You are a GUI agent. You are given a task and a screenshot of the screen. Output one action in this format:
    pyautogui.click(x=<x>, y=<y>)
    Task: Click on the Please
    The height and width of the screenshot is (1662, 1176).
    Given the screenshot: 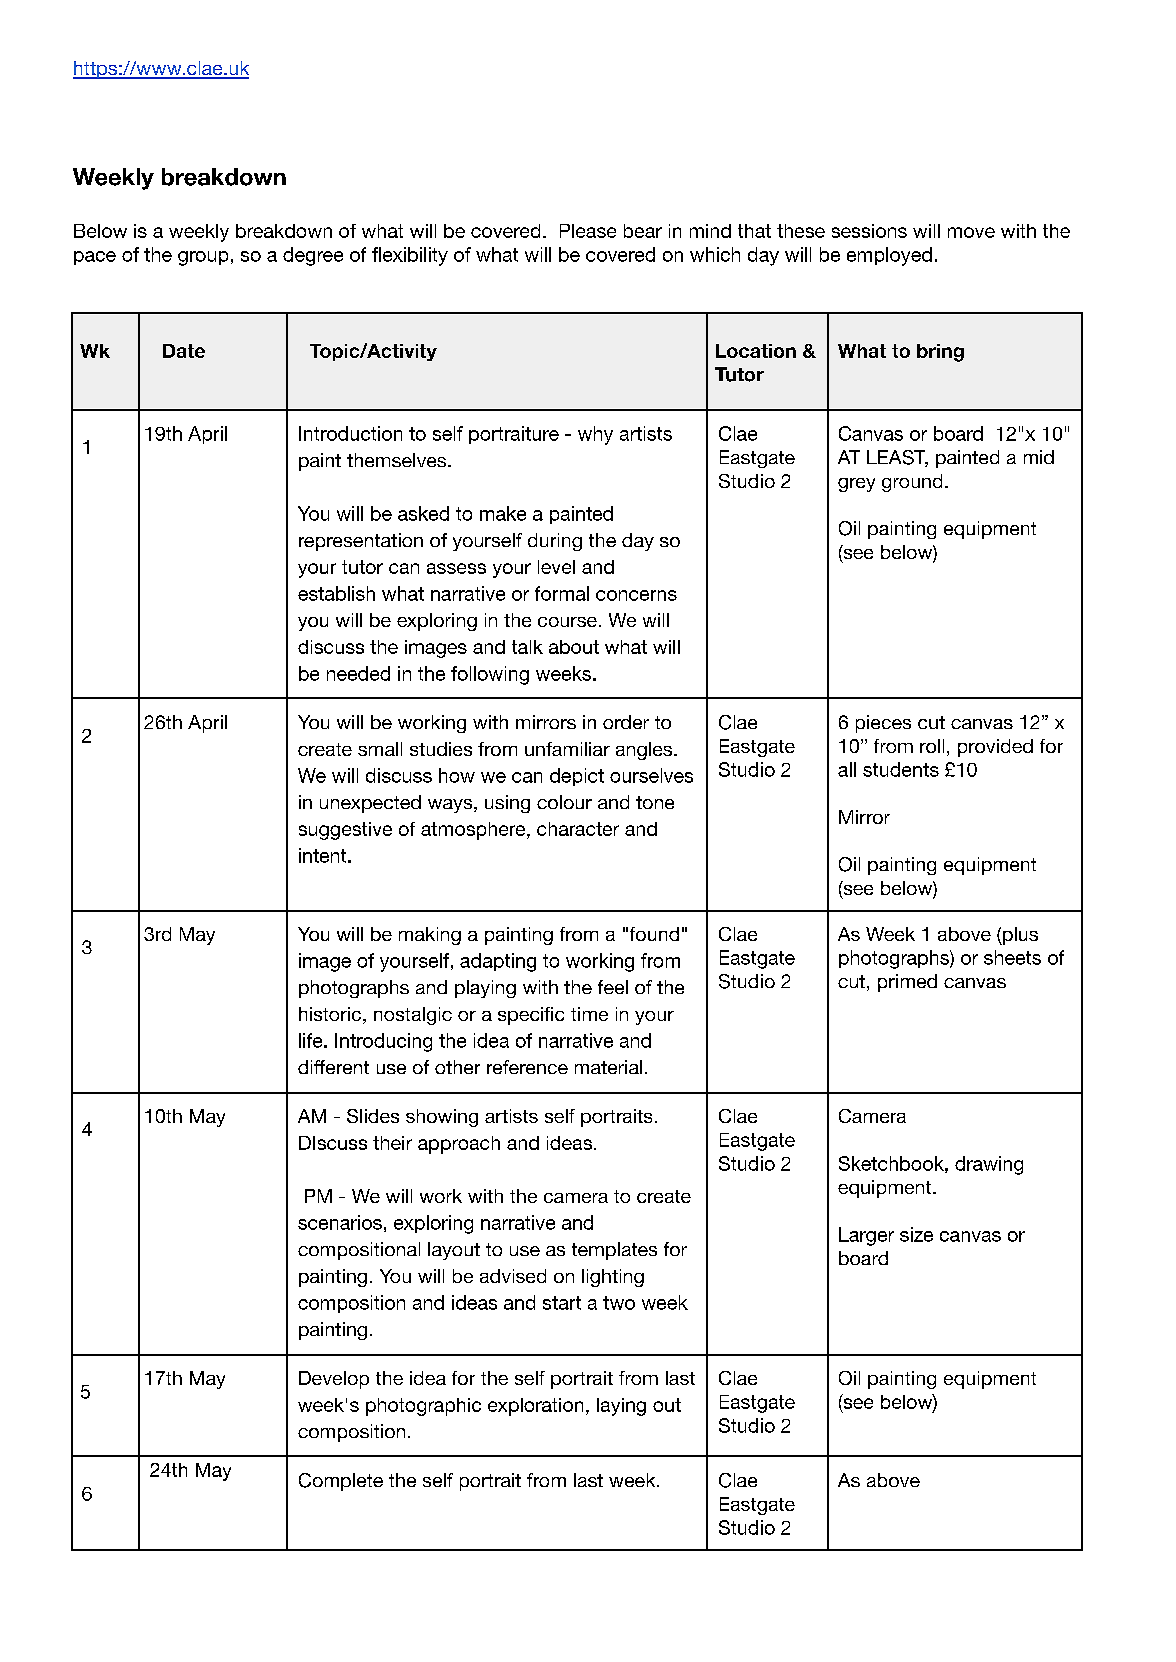 What is the action you would take?
    pyautogui.click(x=588, y=231)
